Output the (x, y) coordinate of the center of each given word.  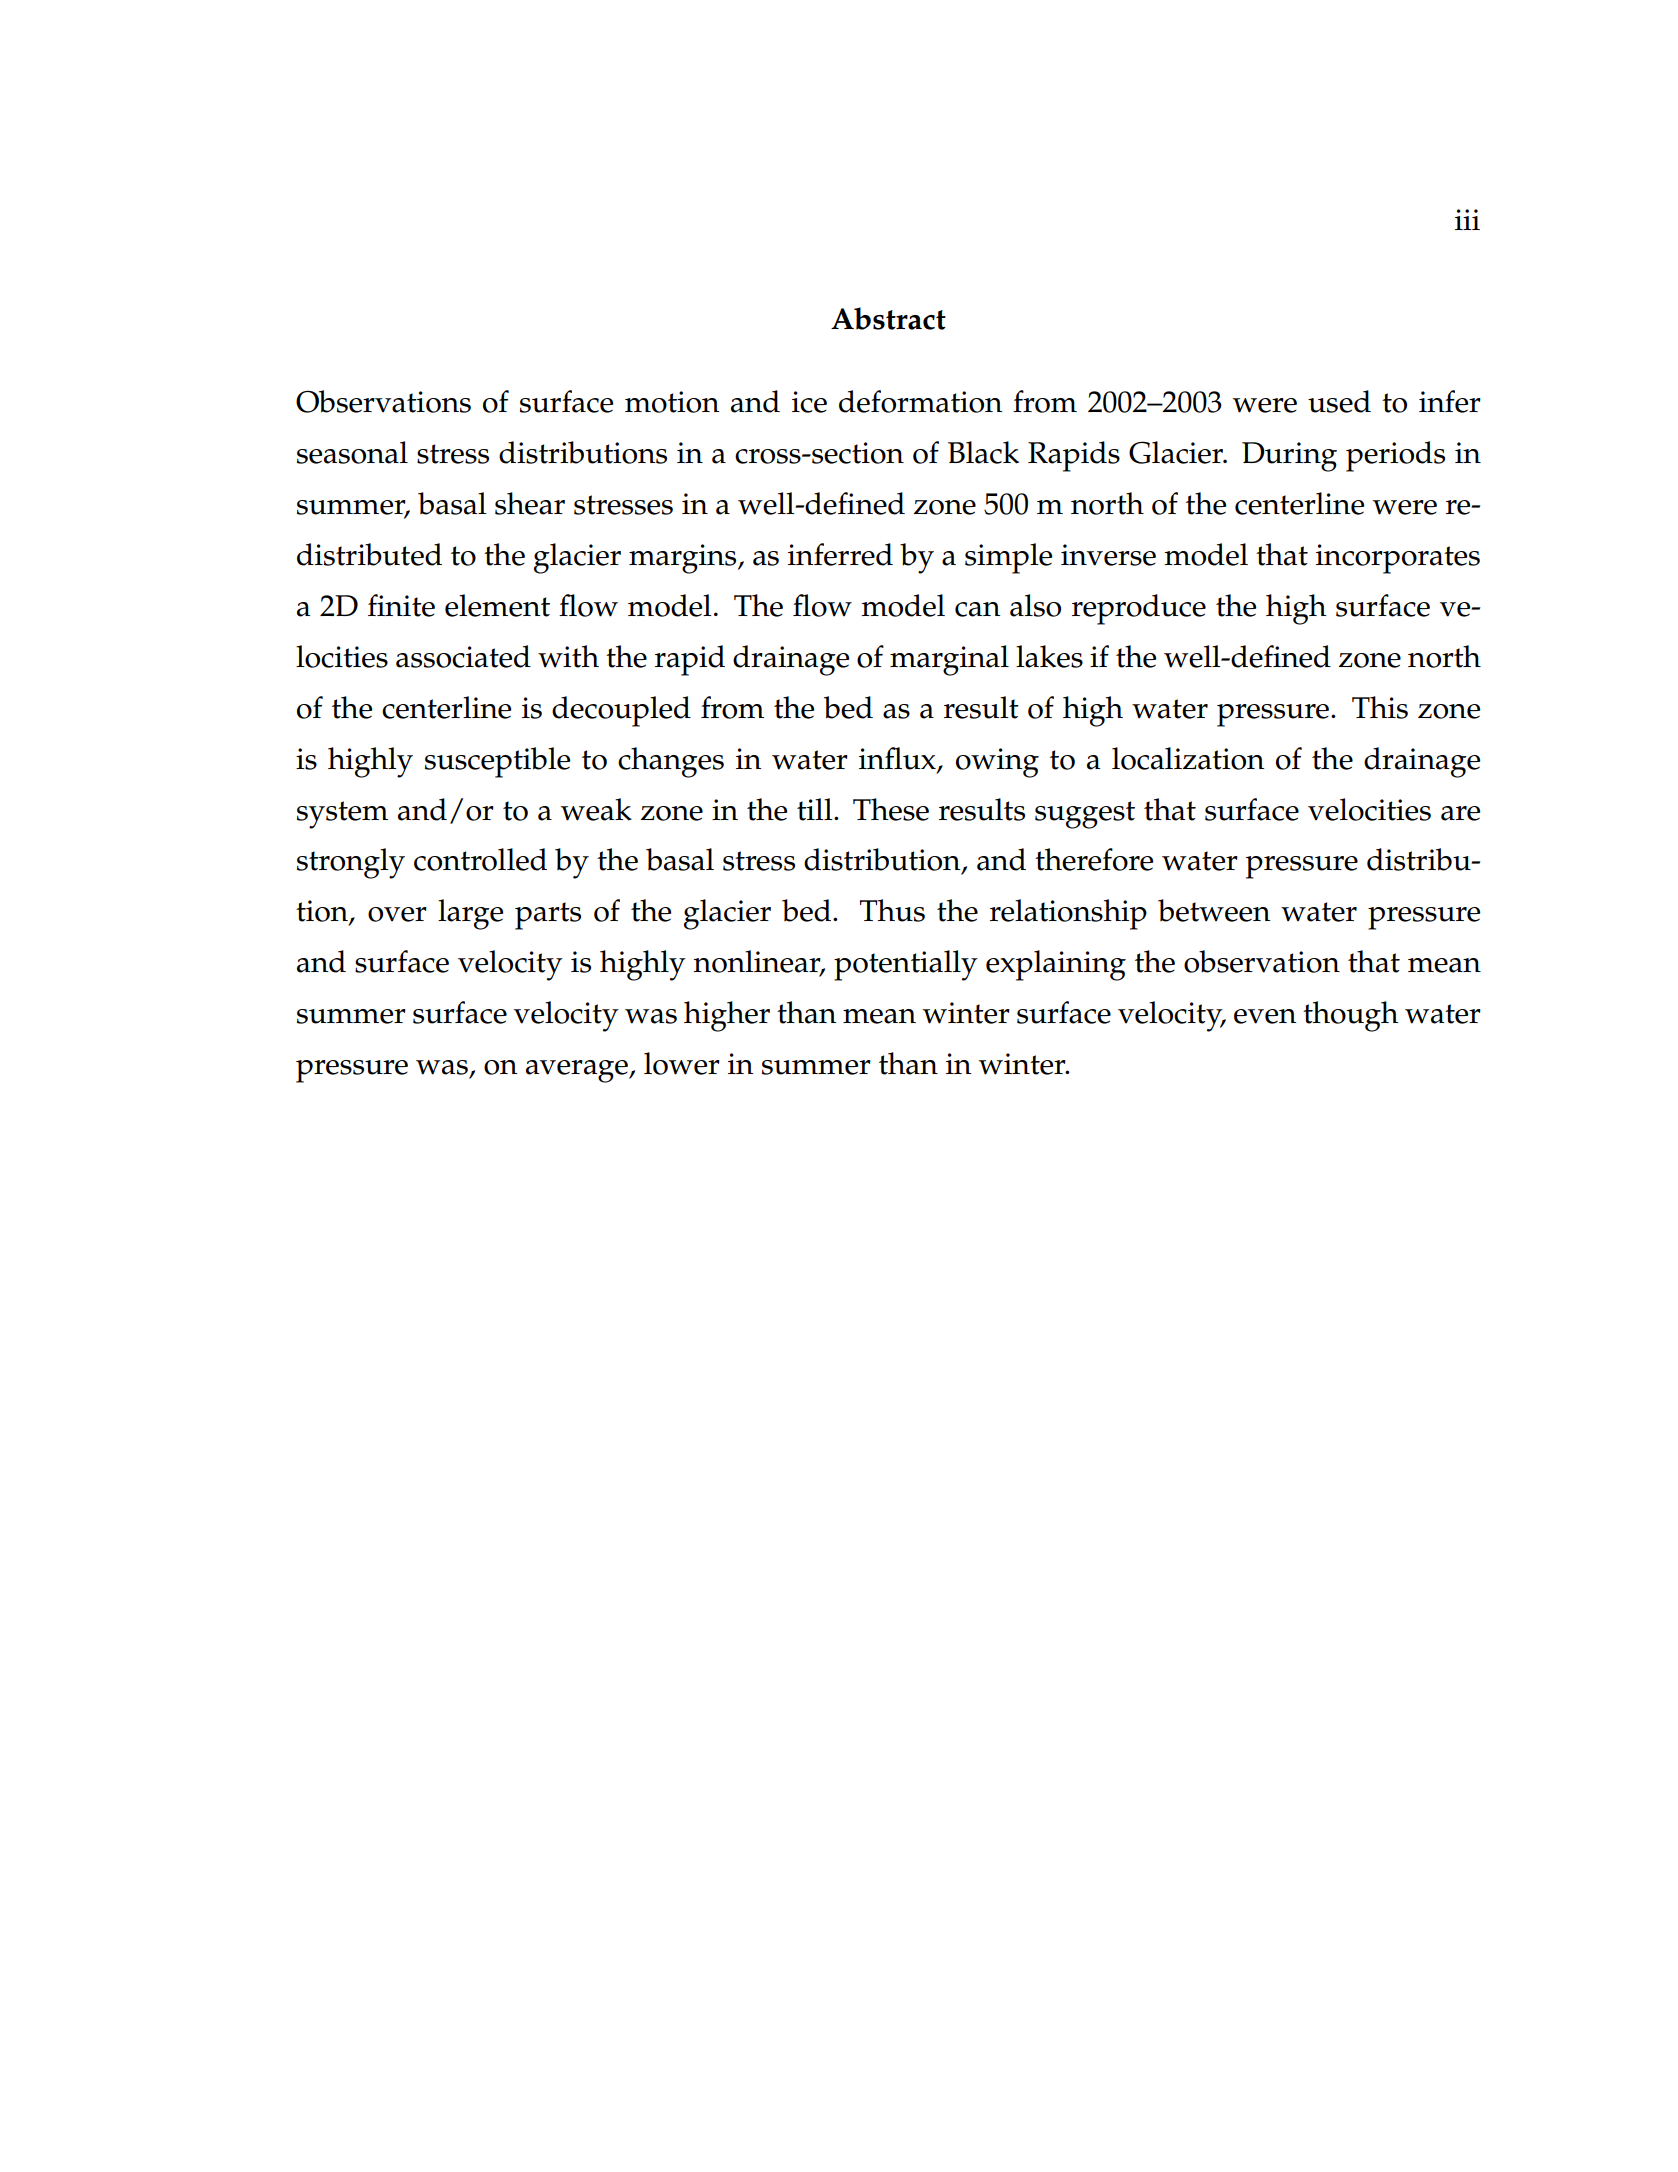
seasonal (352, 452)
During (1289, 457)
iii (1467, 219)
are (1460, 813)
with (568, 656)
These (891, 809)
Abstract (888, 318)
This (1380, 707)
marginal (949, 660)
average (578, 1071)
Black (983, 452)
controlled (480, 859)
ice (809, 402)
